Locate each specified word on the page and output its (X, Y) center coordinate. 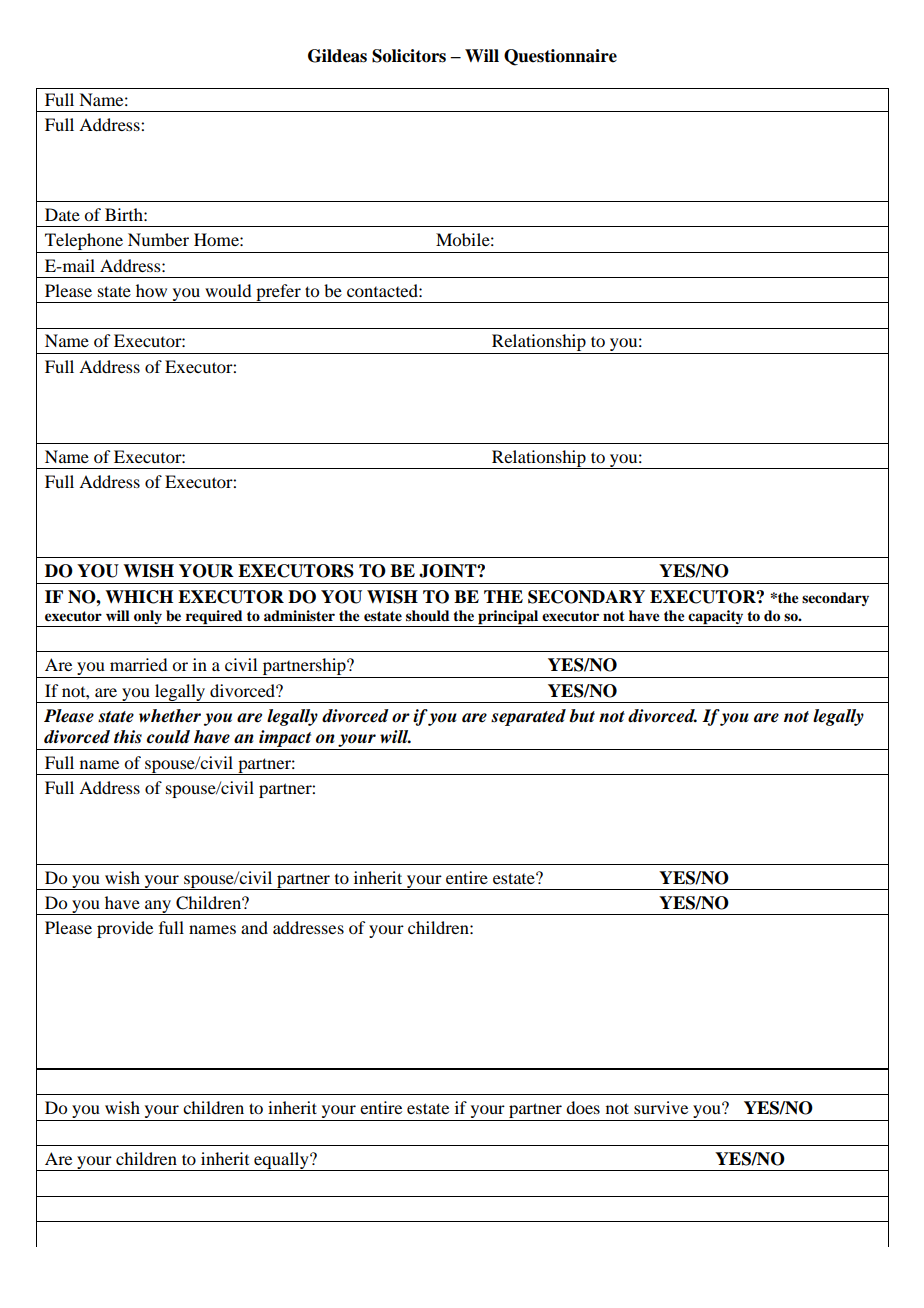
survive (661, 1107)
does (583, 1107)
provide (125, 929)
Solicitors (409, 56)
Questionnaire (560, 57)
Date (62, 214)
